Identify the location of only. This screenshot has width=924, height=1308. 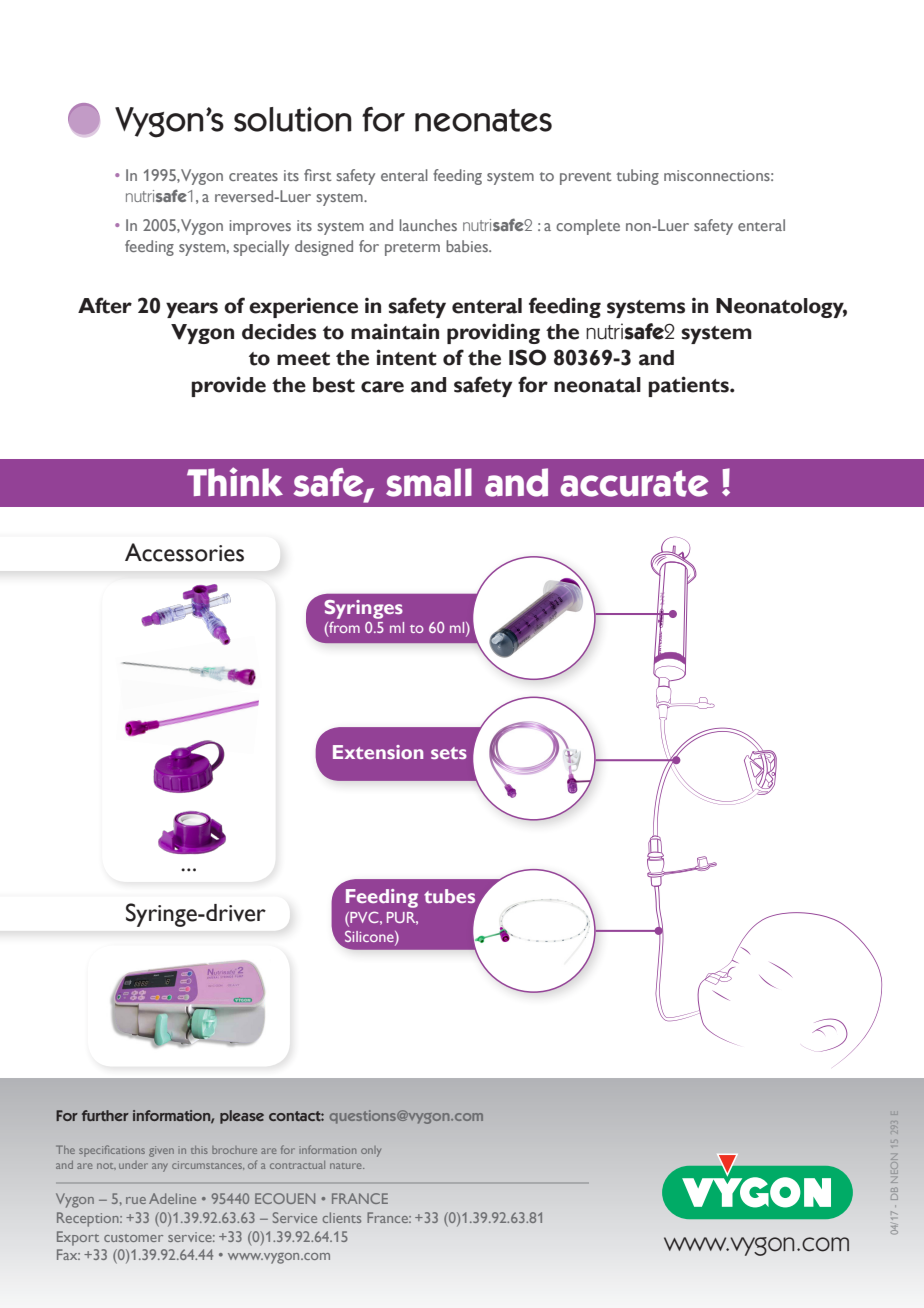
(371, 1151).
